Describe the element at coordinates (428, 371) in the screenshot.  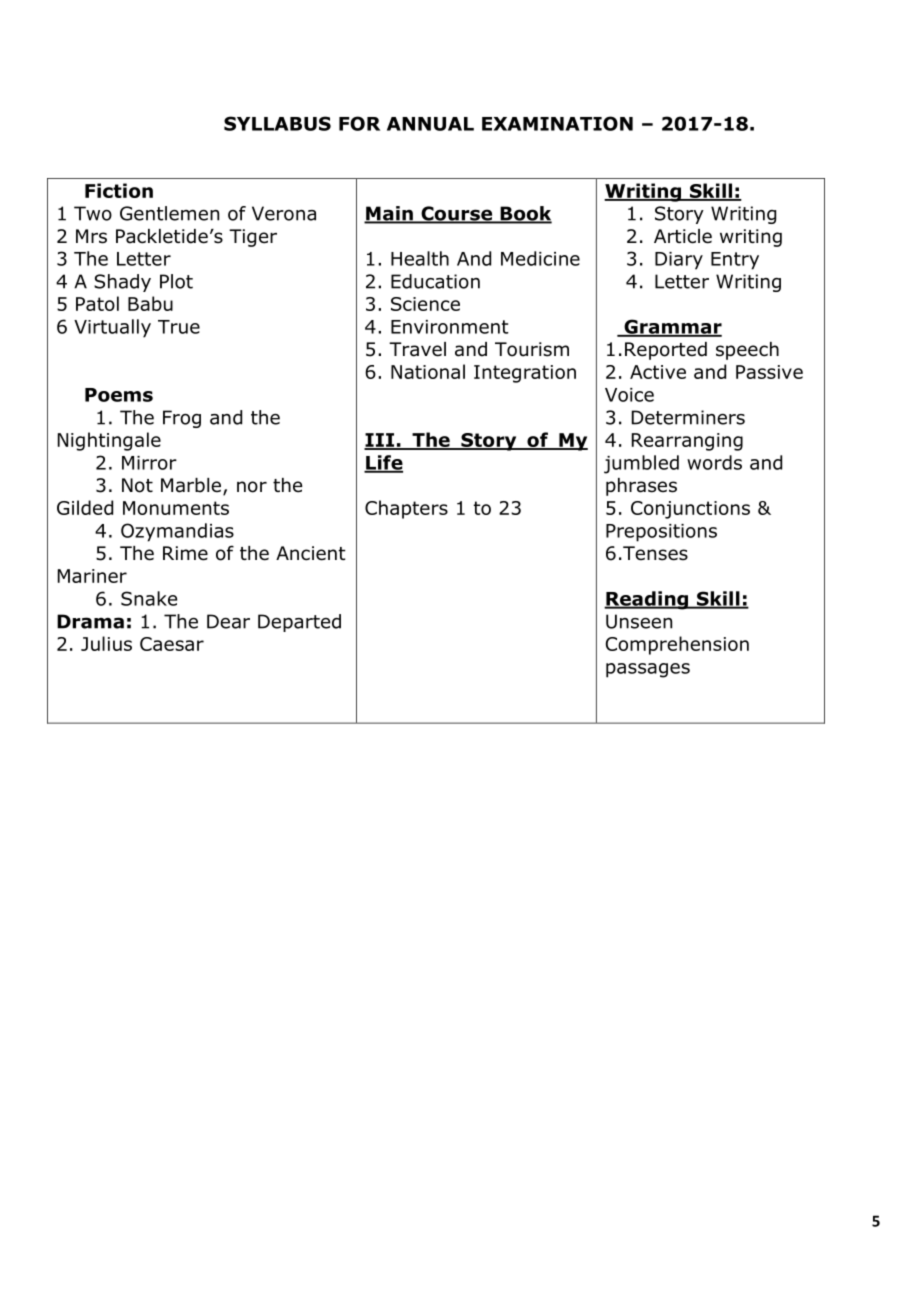
I see `National` at that location.
